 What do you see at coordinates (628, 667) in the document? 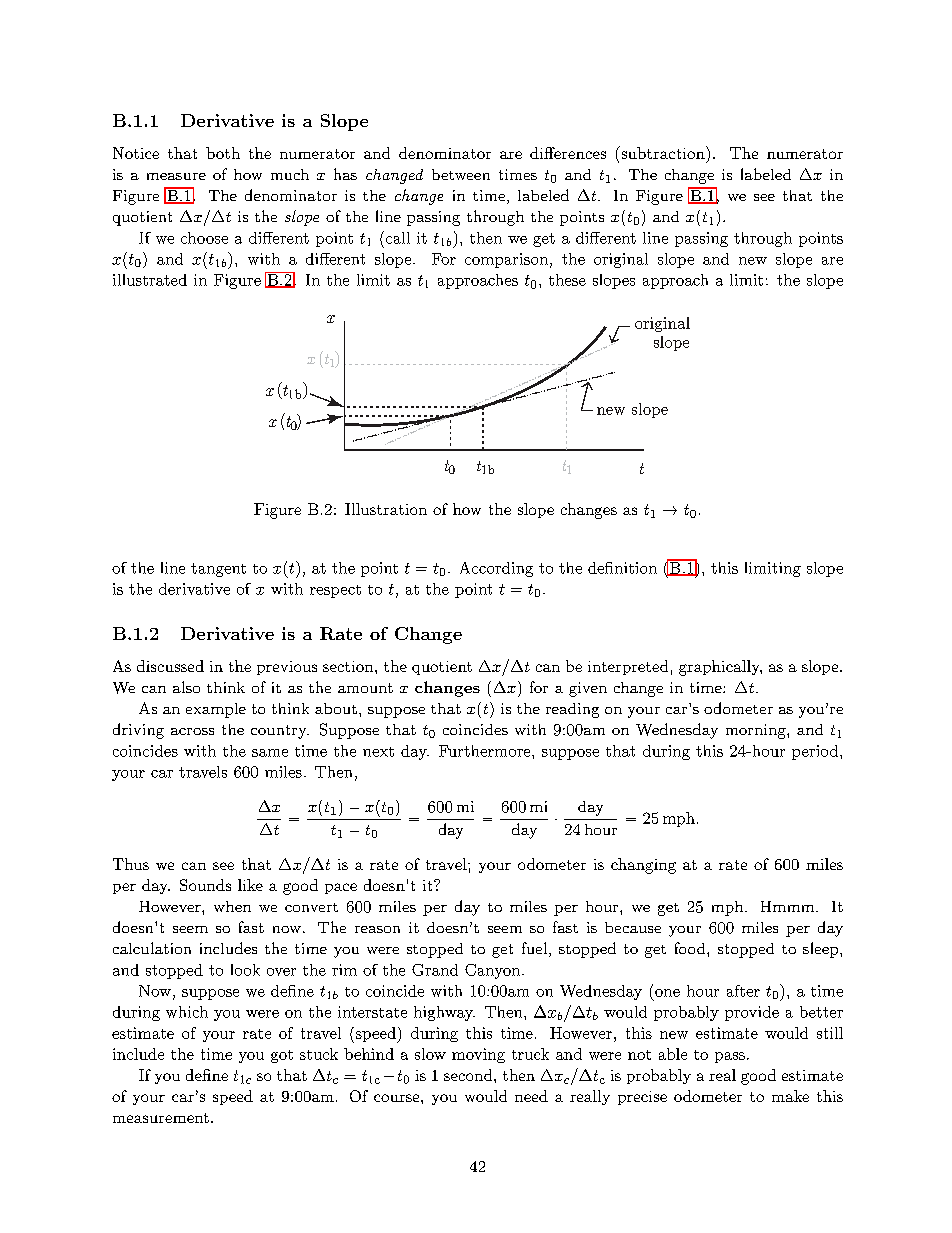
I see `interpreted` at bounding box center [628, 667].
